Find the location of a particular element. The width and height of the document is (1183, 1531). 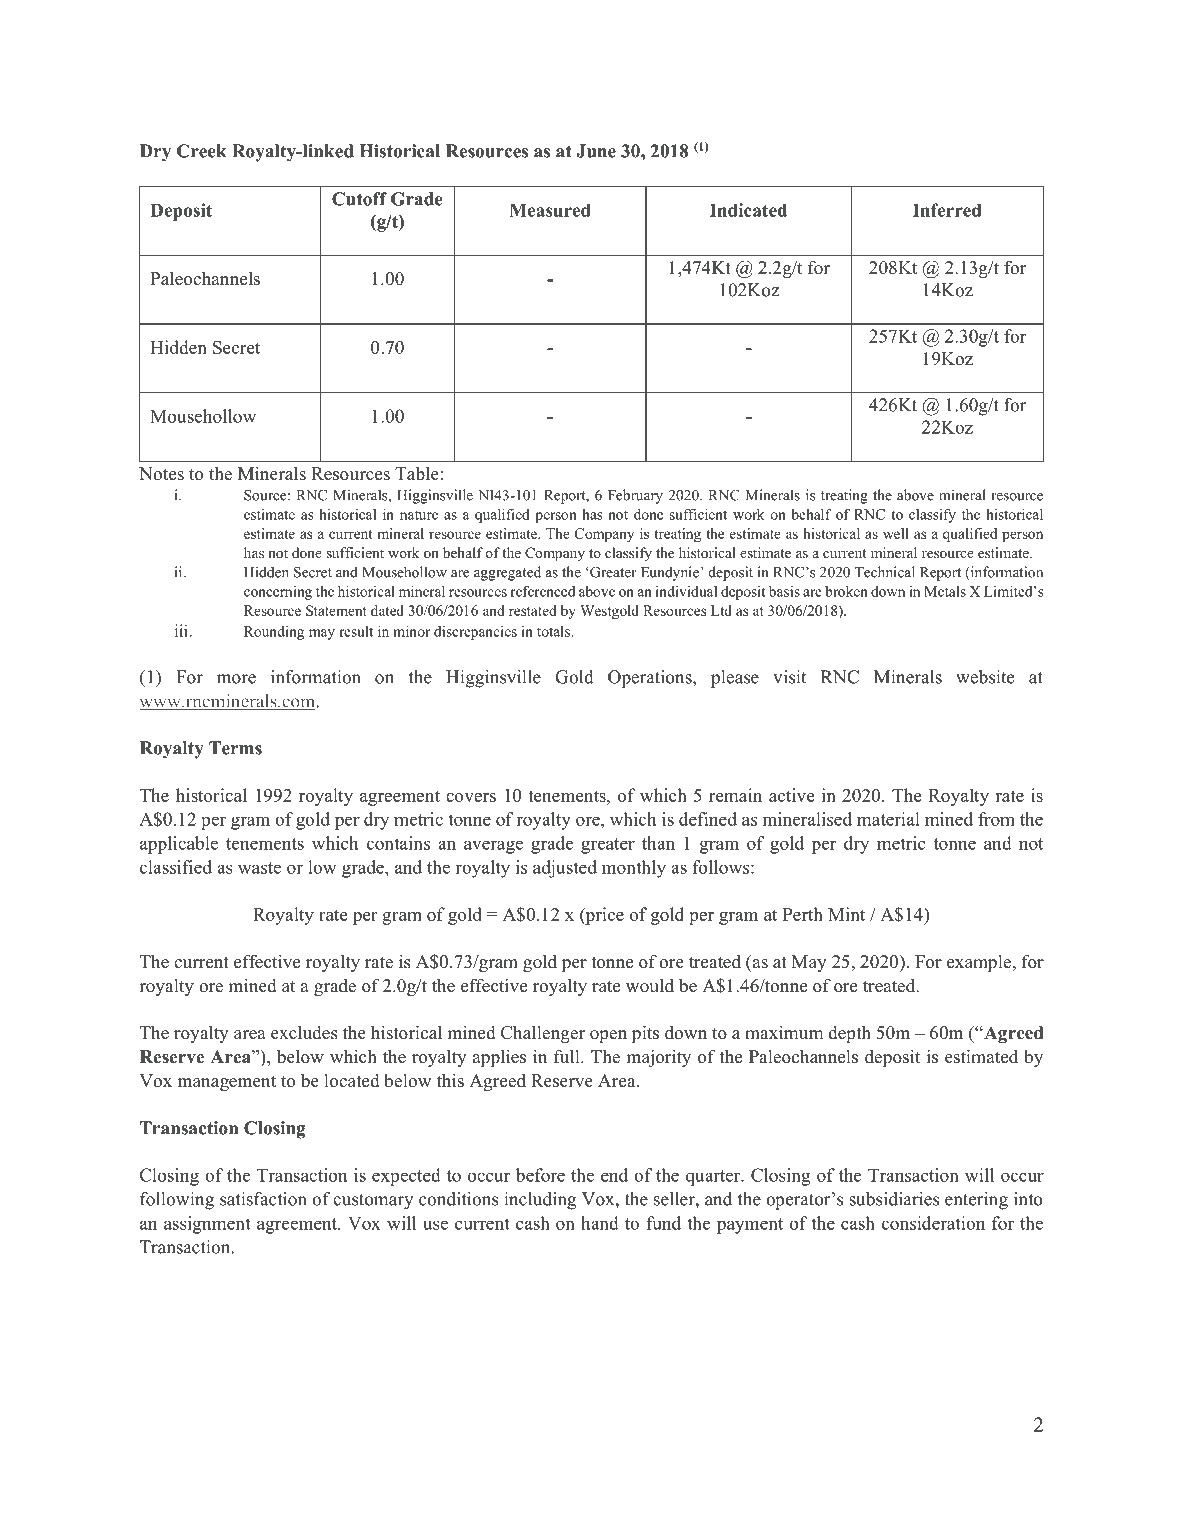

more is located at coordinates (236, 679).
